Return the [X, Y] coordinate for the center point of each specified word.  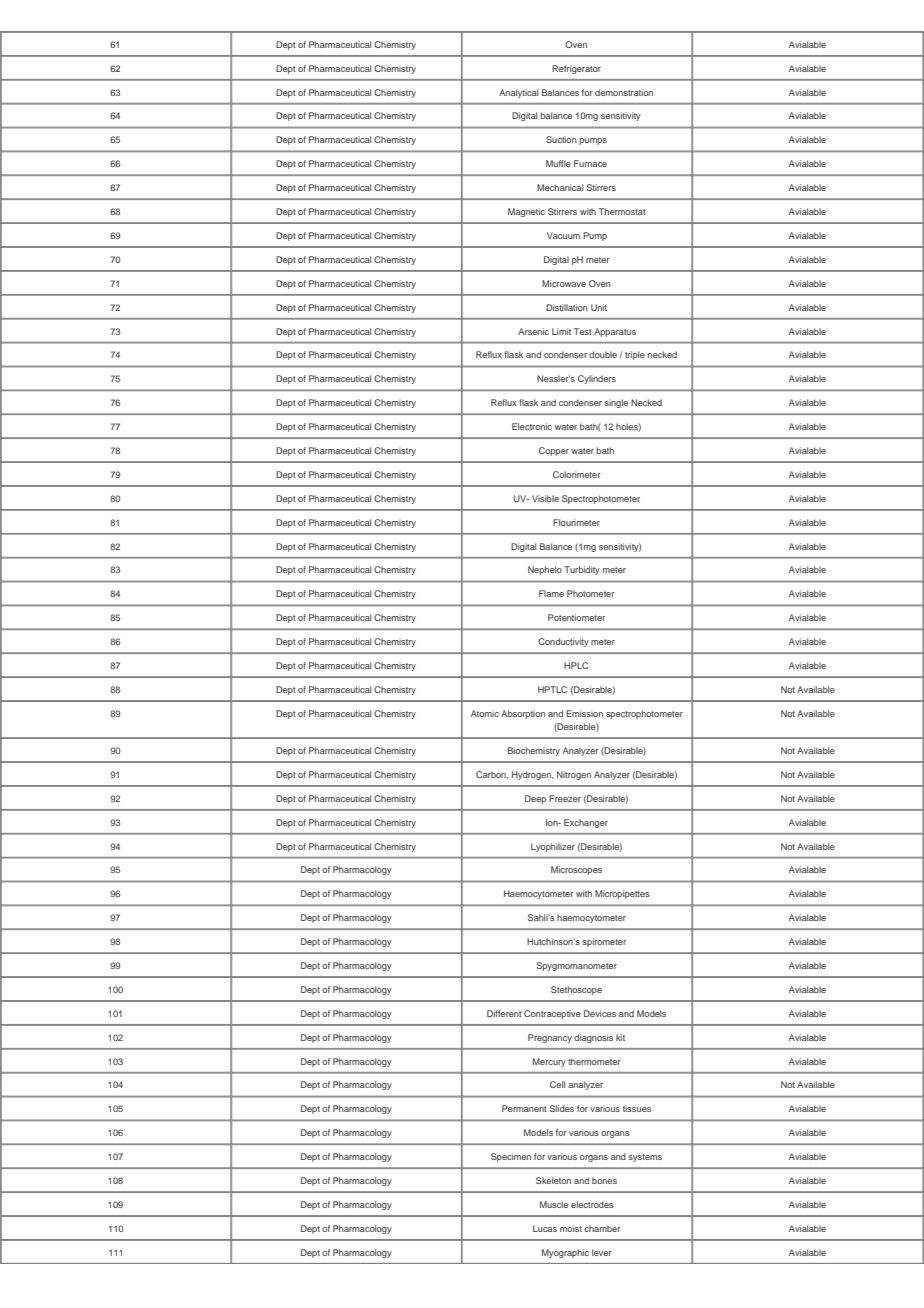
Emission [584, 713]
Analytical [518, 93]
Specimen [511, 1157]
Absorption [523, 714]
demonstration [624, 92]
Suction [561, 139]
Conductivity [563, 642]
